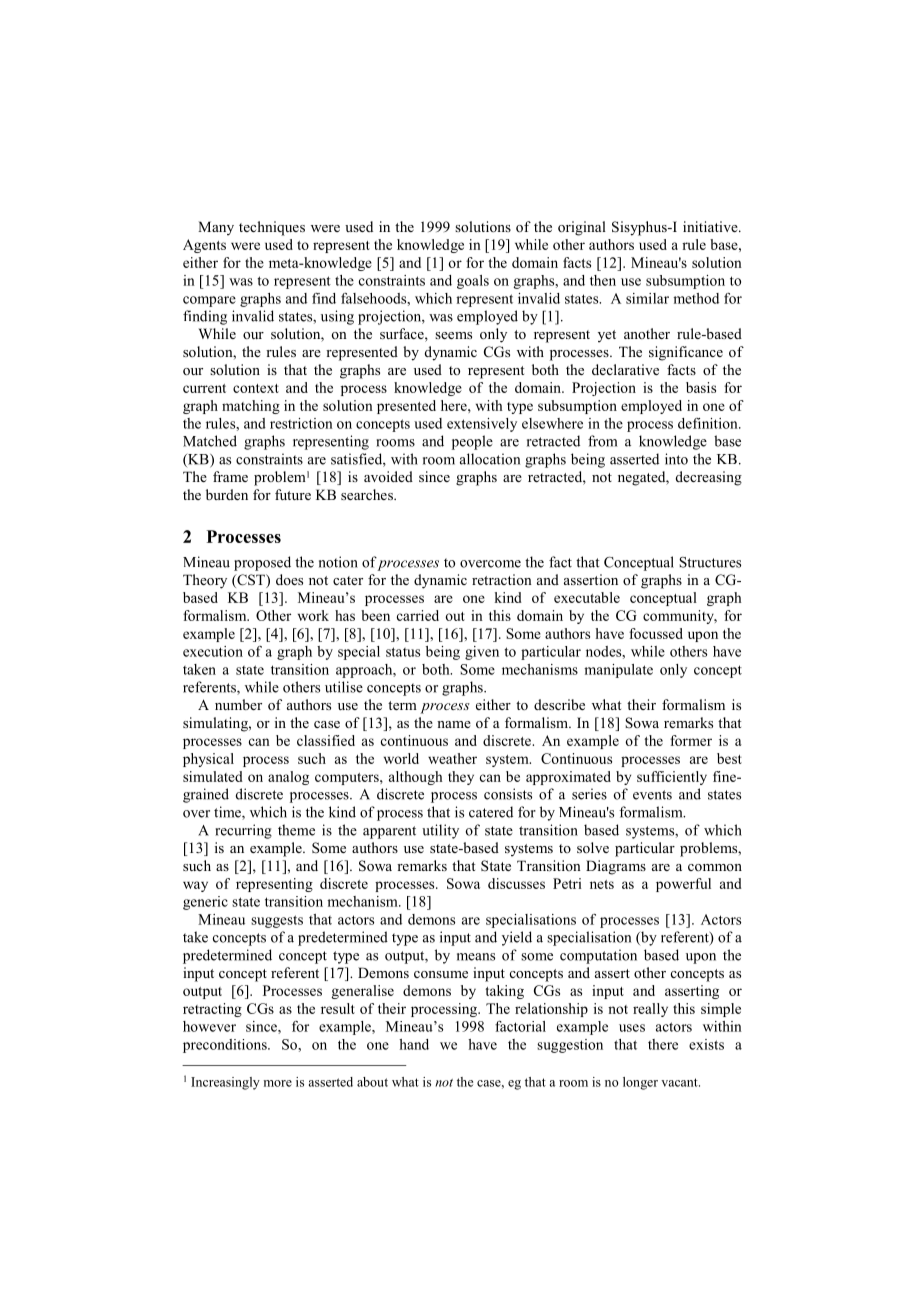  Describe the element at coordinates (711, 226) in the document. I see `initiative` at that location.
